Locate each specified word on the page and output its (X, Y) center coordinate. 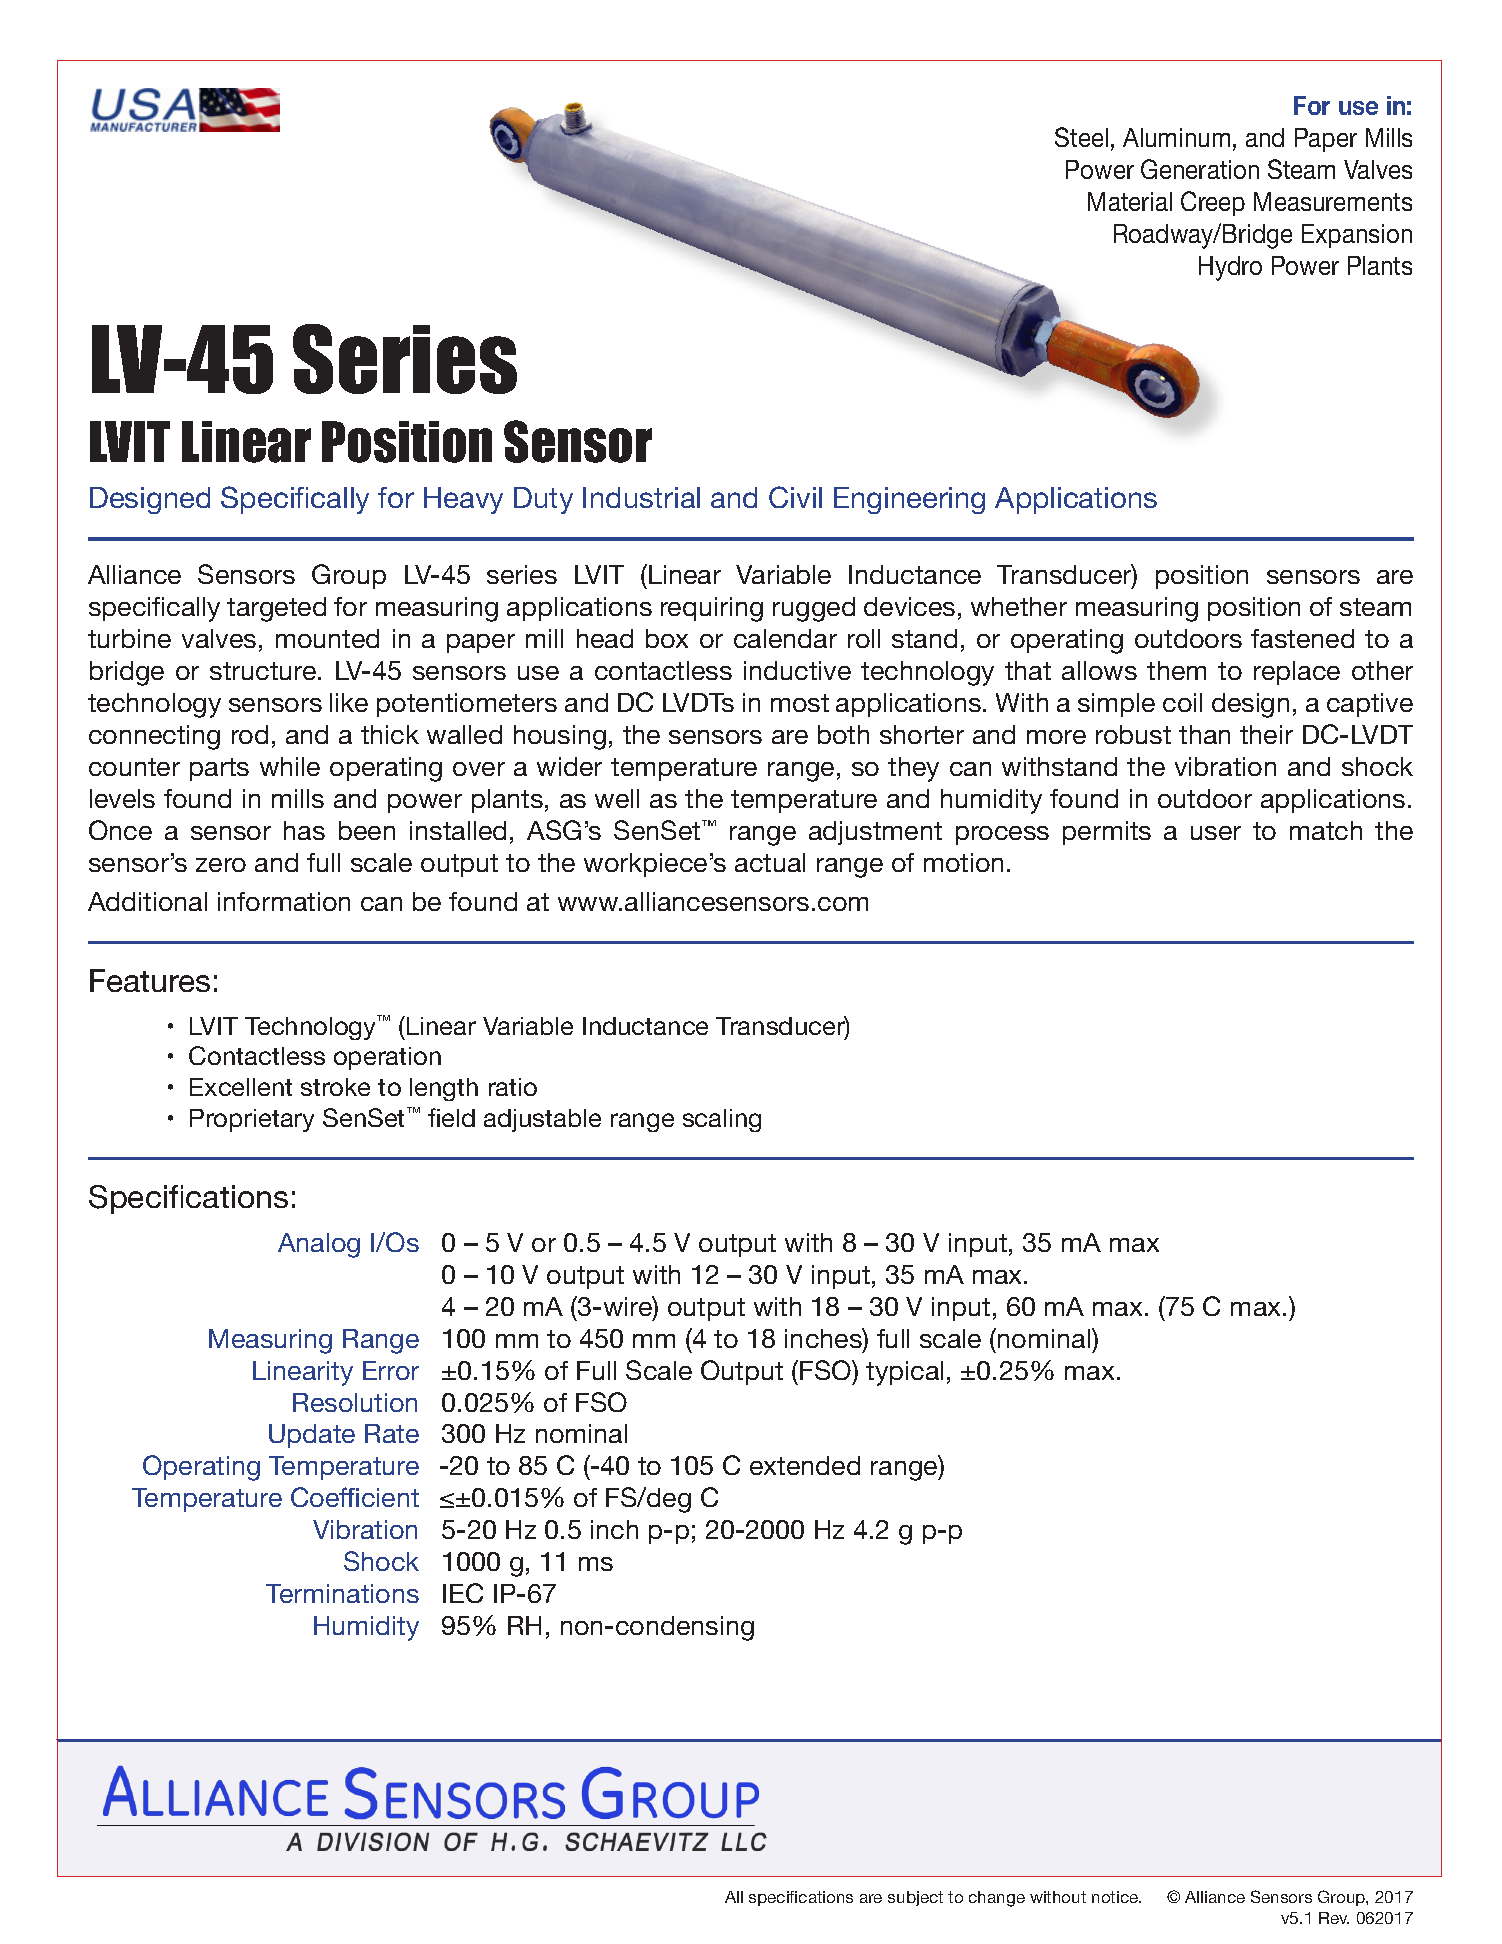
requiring (712, 609)
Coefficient (355, 1497)
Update (312, 1436)
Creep (1213, 203)
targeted (276, 609)
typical (904, 1373)
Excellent (241, 1087)
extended (805, 1465)
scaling (722, 1120)
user (1216, 833)
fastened (1302, 638)
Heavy (463, 500)
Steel (1081, 137)
